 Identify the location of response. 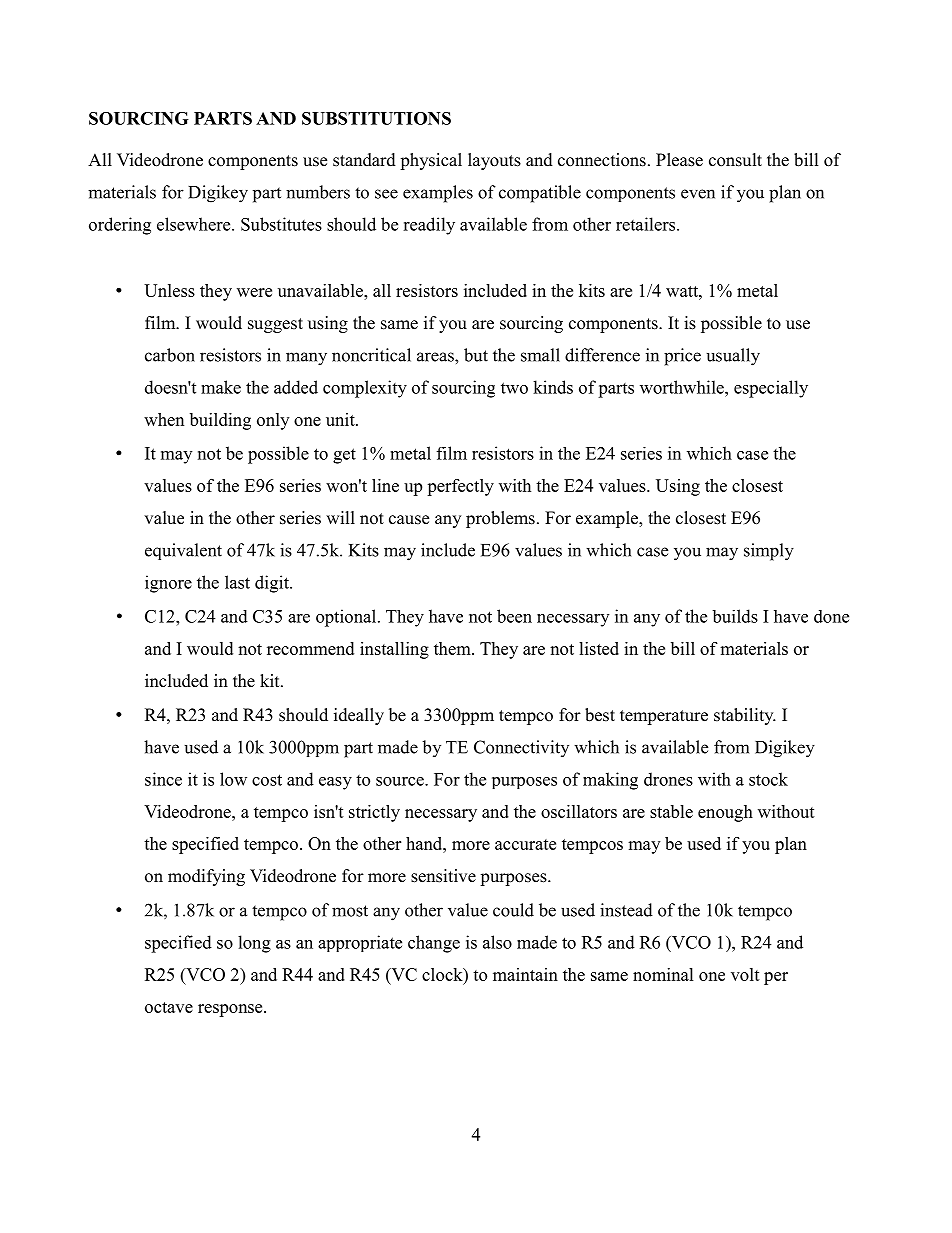
(231, 1010).
